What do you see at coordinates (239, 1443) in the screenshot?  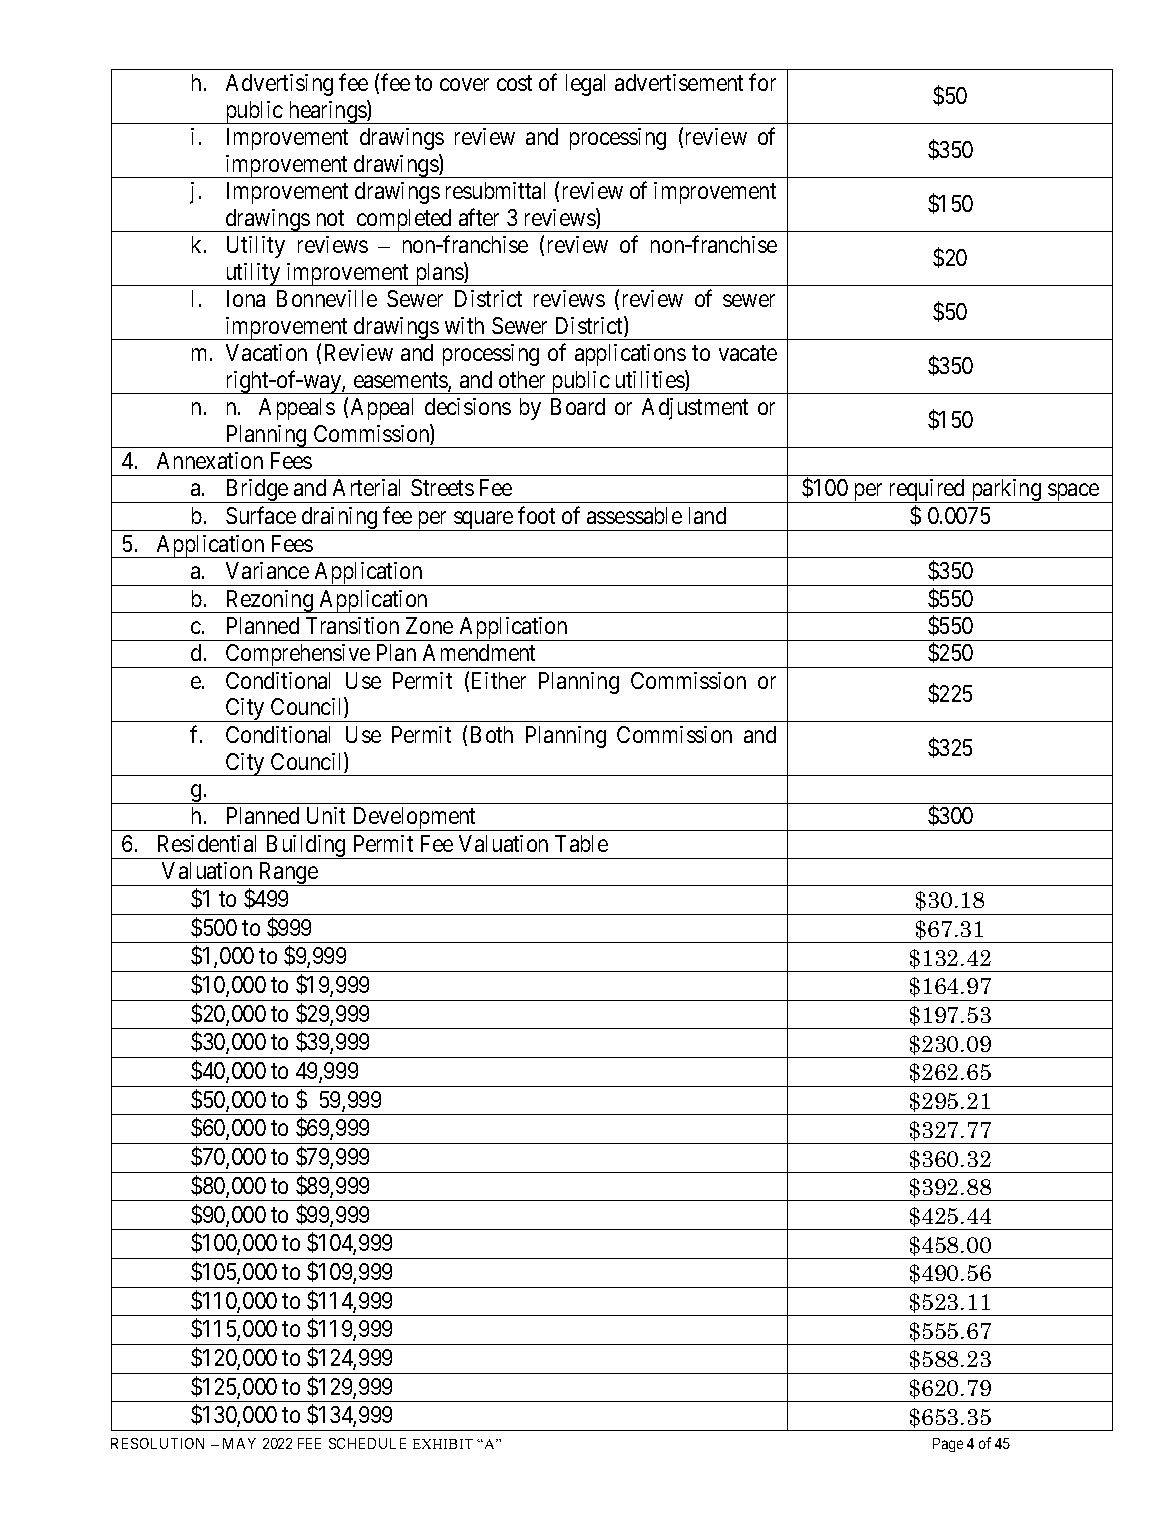 I see `MAY` at bounding box center [239, 1443].
